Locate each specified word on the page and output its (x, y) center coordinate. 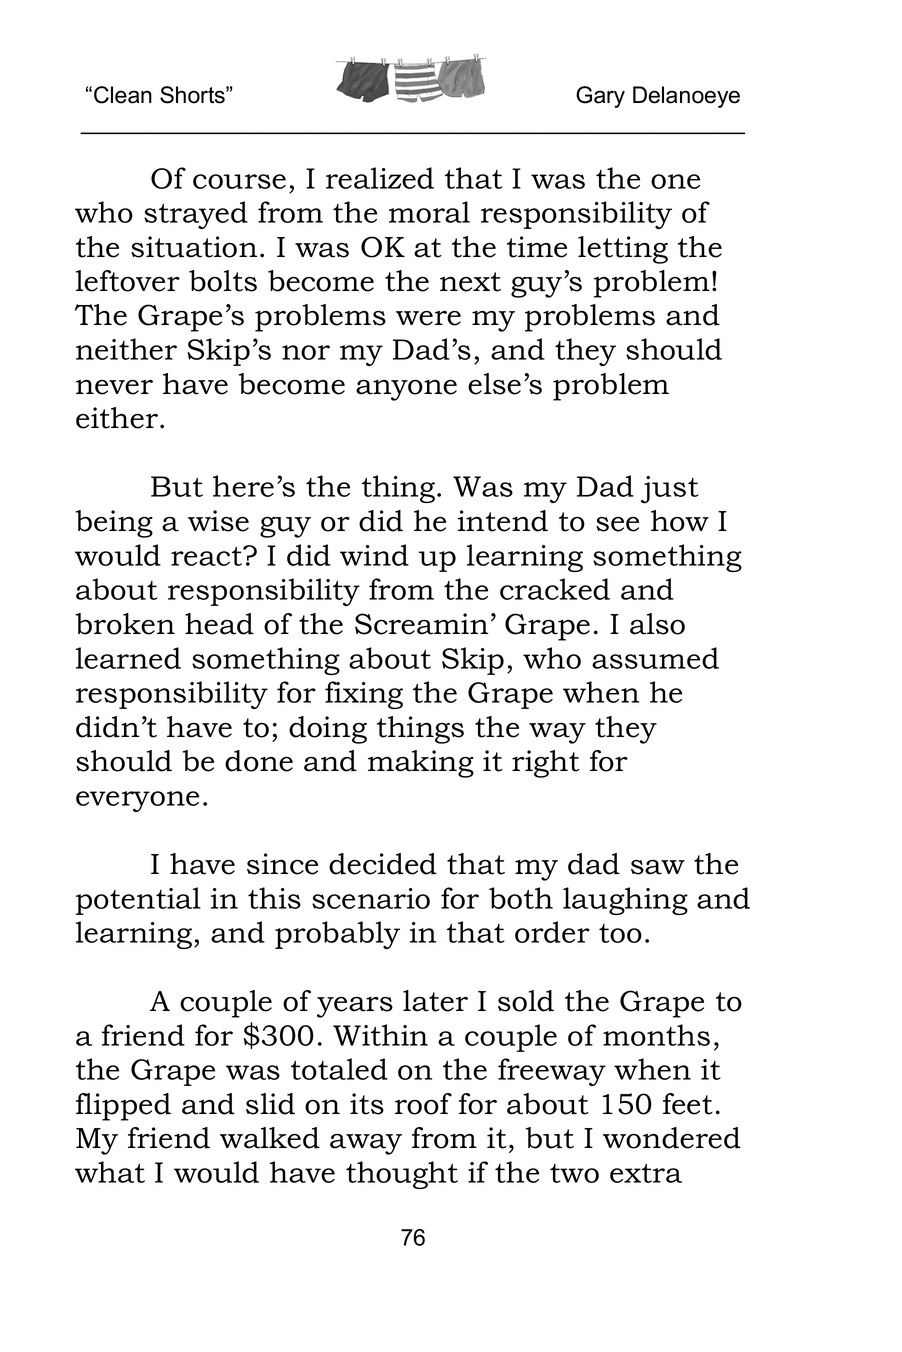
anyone (406, 390)
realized (380, 178)
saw (658, 867)
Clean (123, 95)
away (366, 1144)
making (421, 764)
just (670, 490)
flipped (123, 1107)
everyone (137, 801)
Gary (600, 97)
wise (218, 521)
